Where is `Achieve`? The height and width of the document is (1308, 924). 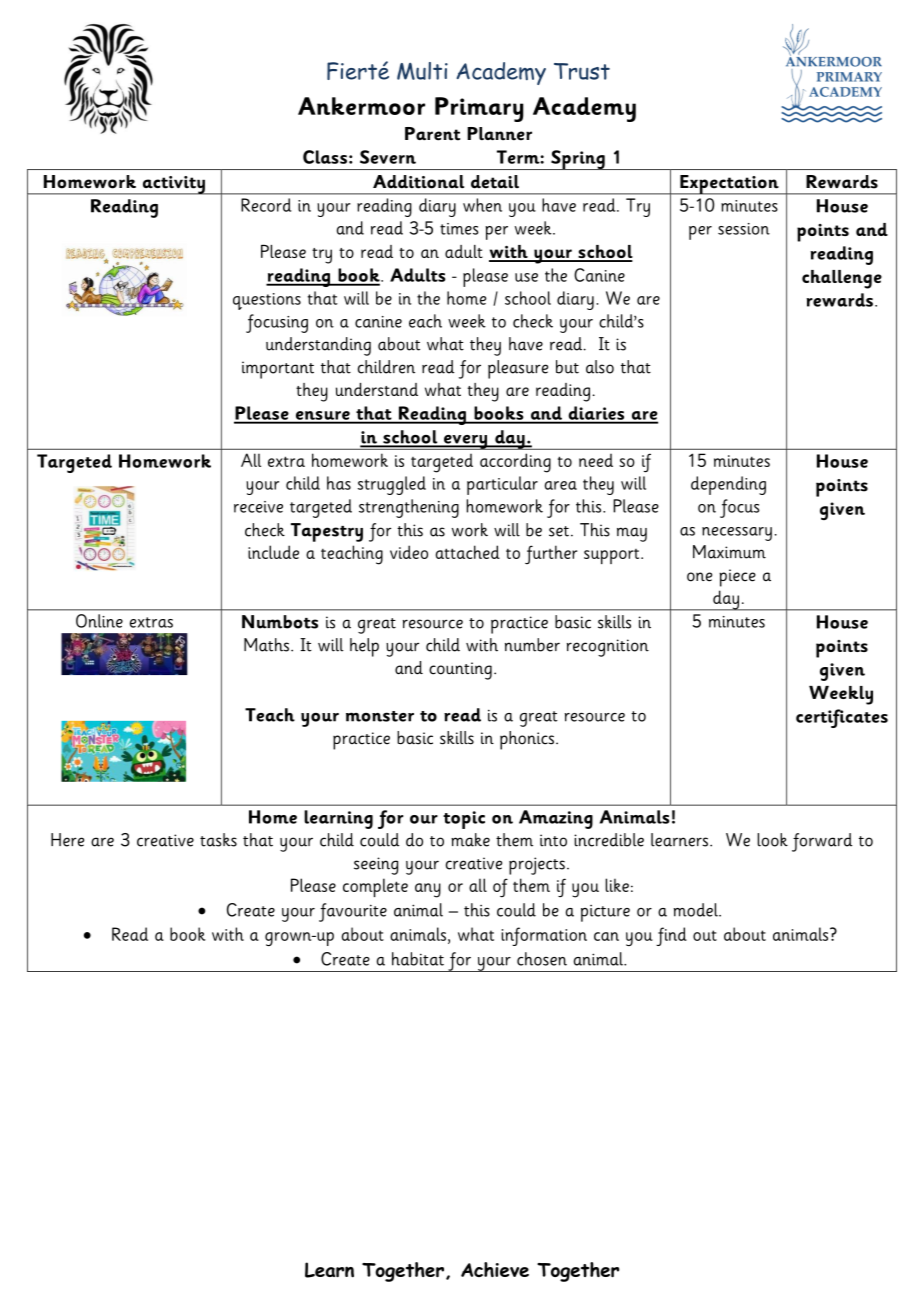 Achieve is located at coordinates (495, 1269).
